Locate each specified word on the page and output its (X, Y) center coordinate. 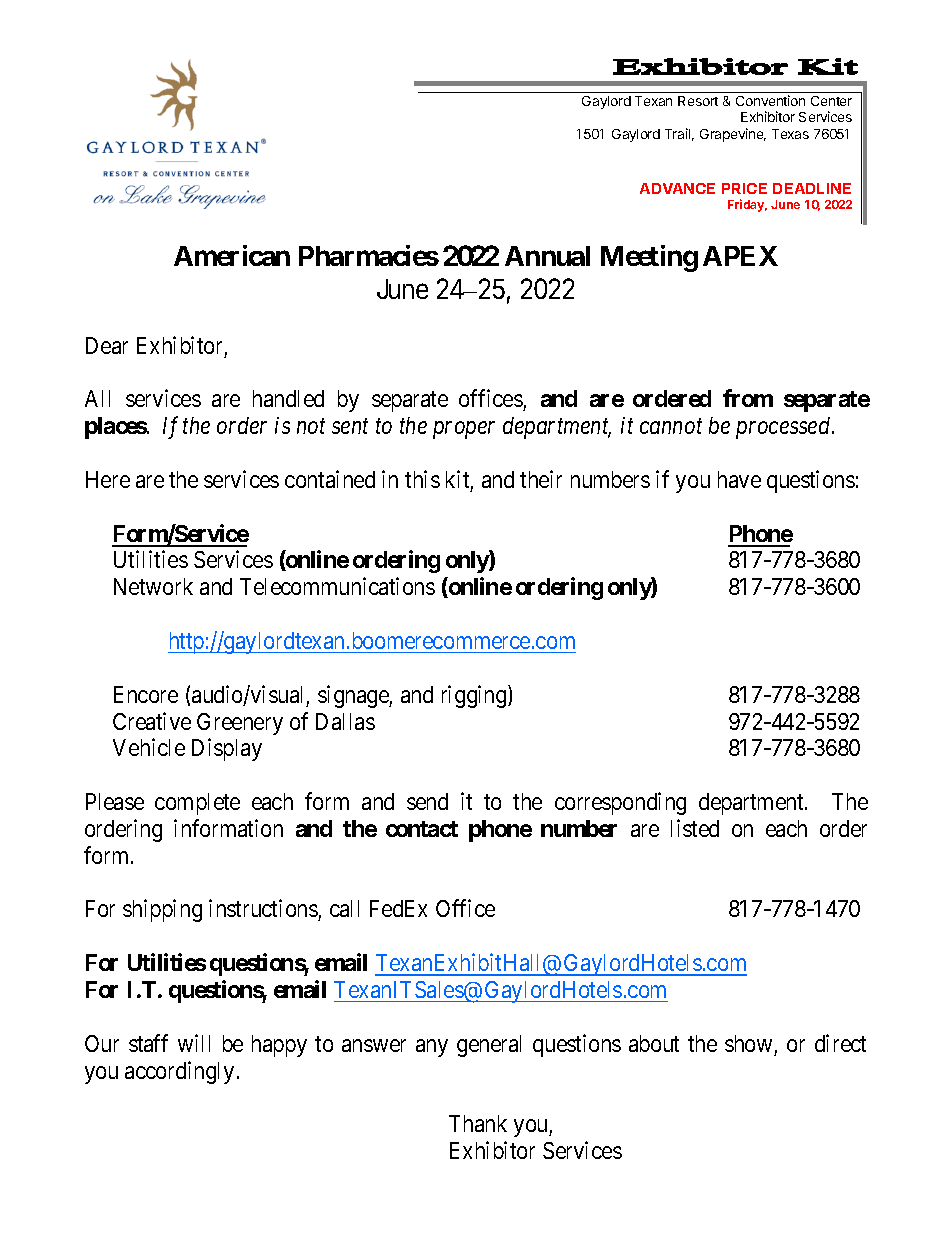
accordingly (179, 1072)
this (422, 479)
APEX (740, 256)
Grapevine (733, 135)
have (739, 479)
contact (422, 829)
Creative (152, 721)
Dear (107, 345)
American (232, 255)
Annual (547, 256)
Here (108, 479)
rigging (475, 696)
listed (695, 828)
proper (464, 430)
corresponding (620, 803)
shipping (162, 911)
